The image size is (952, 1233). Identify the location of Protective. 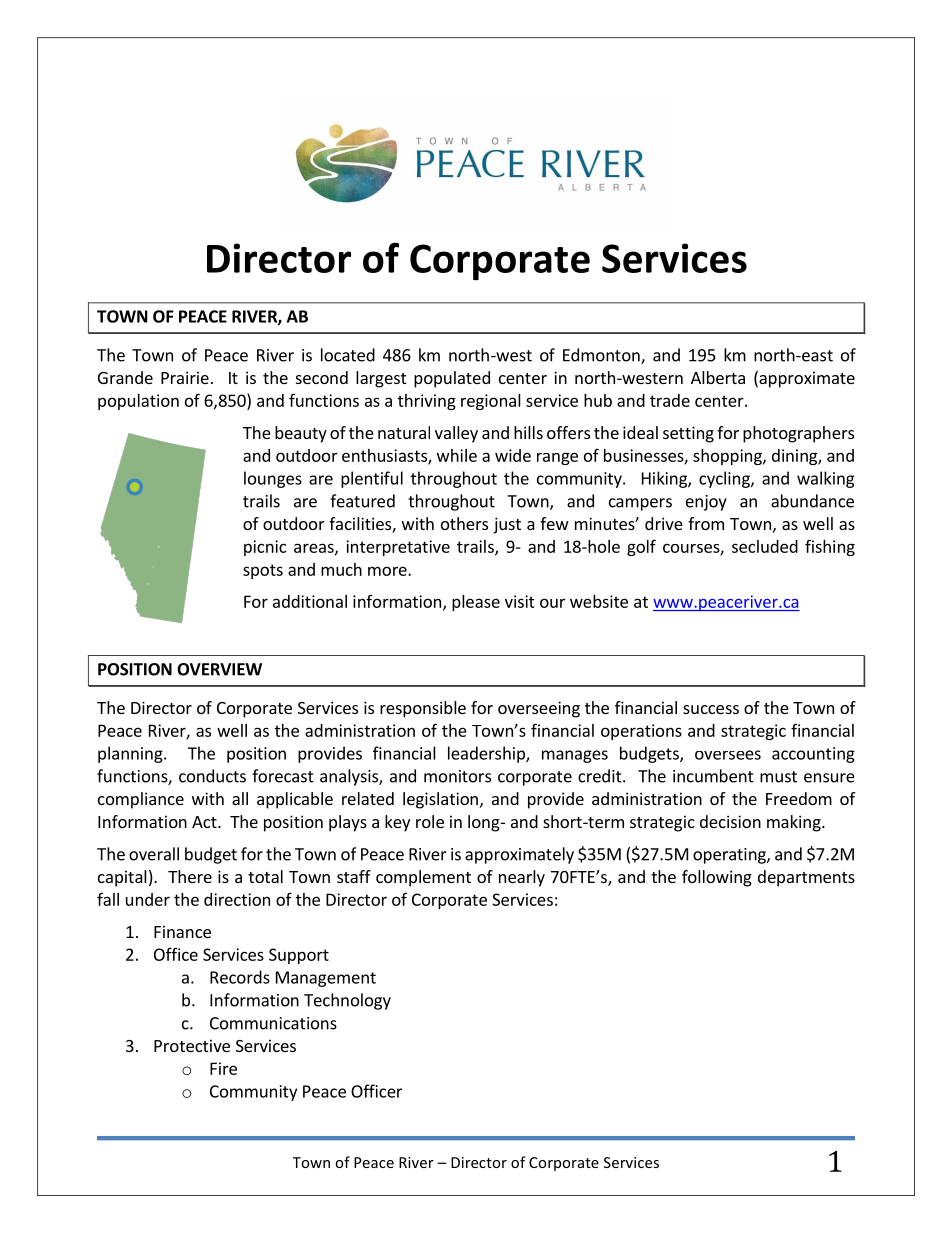
(192, 1045).
